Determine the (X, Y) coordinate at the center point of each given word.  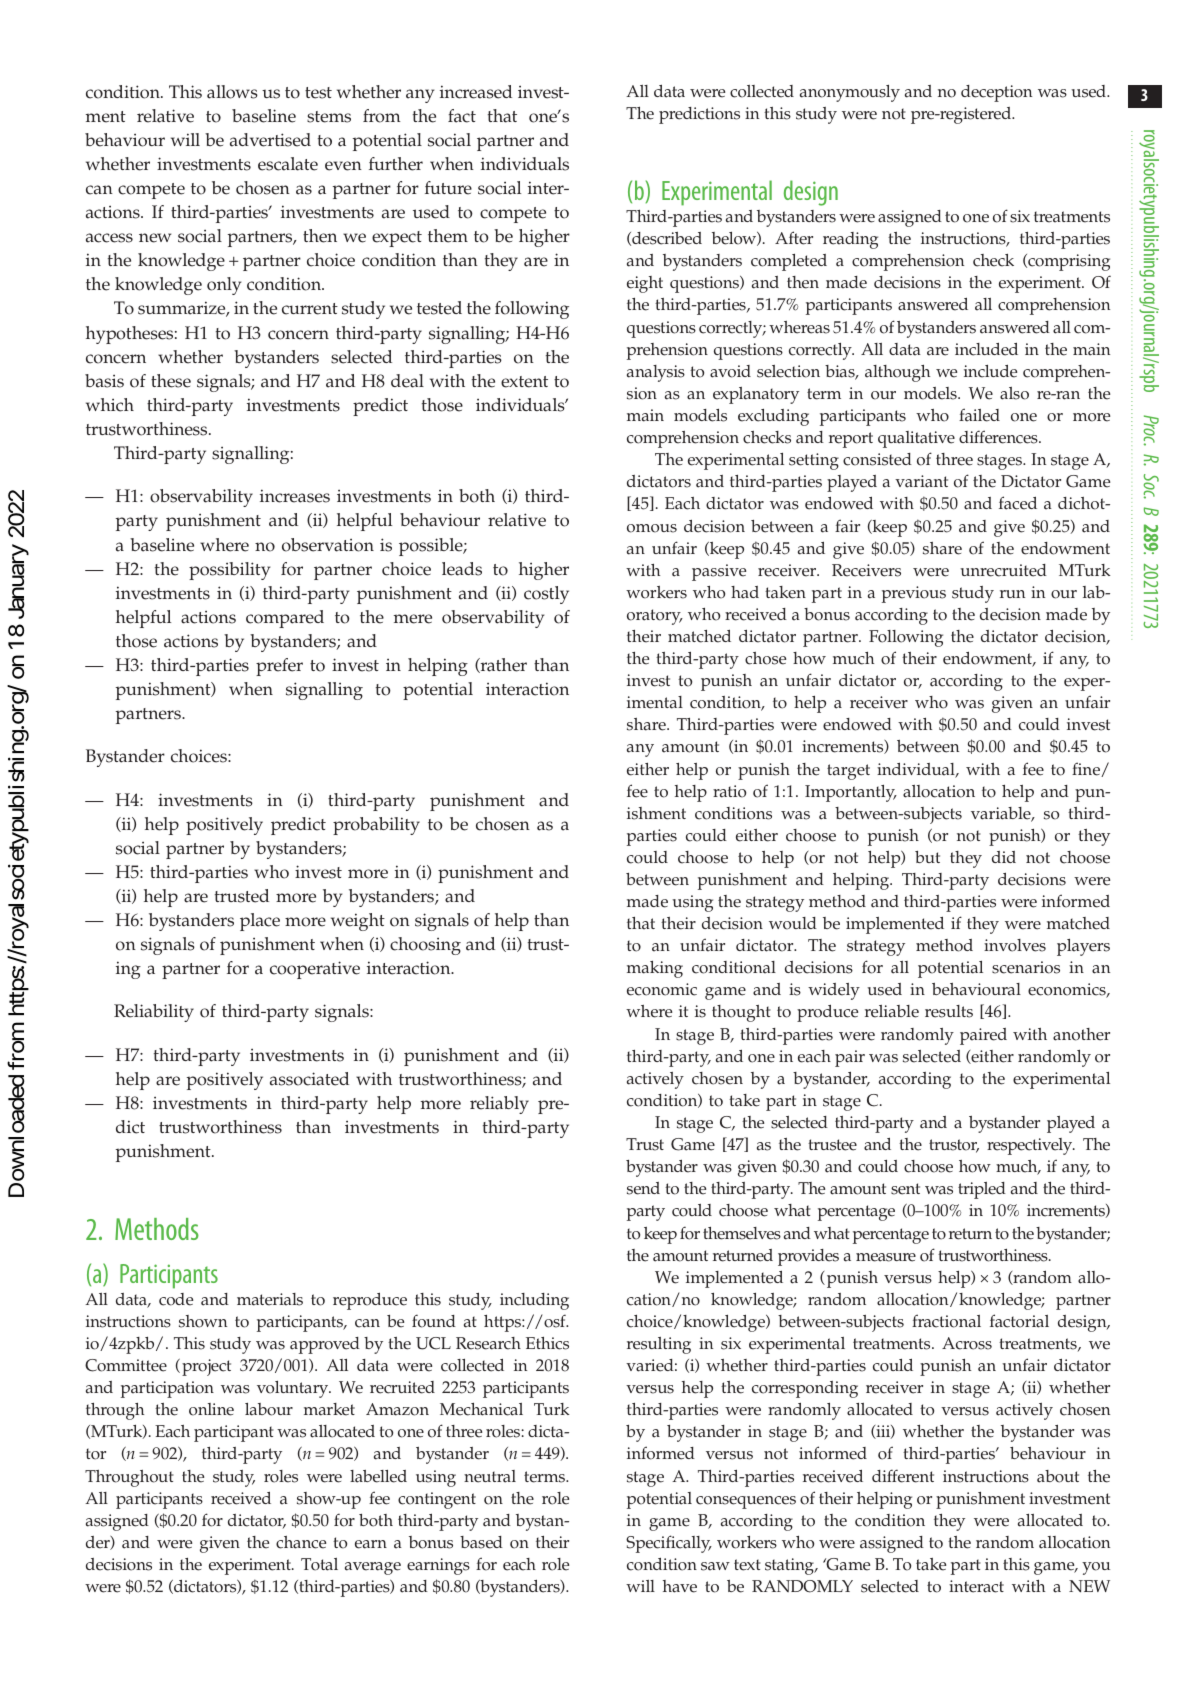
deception (996, 93)
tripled (982, 1190)
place (260, 922)
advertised (270, 140)
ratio (729, 791)
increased (476, 92)
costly (546, 595)
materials (270, 1299)
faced (1018, 503)
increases (295, 496)
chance (301, 1542)
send (643, 1188)
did (1004, 857)
